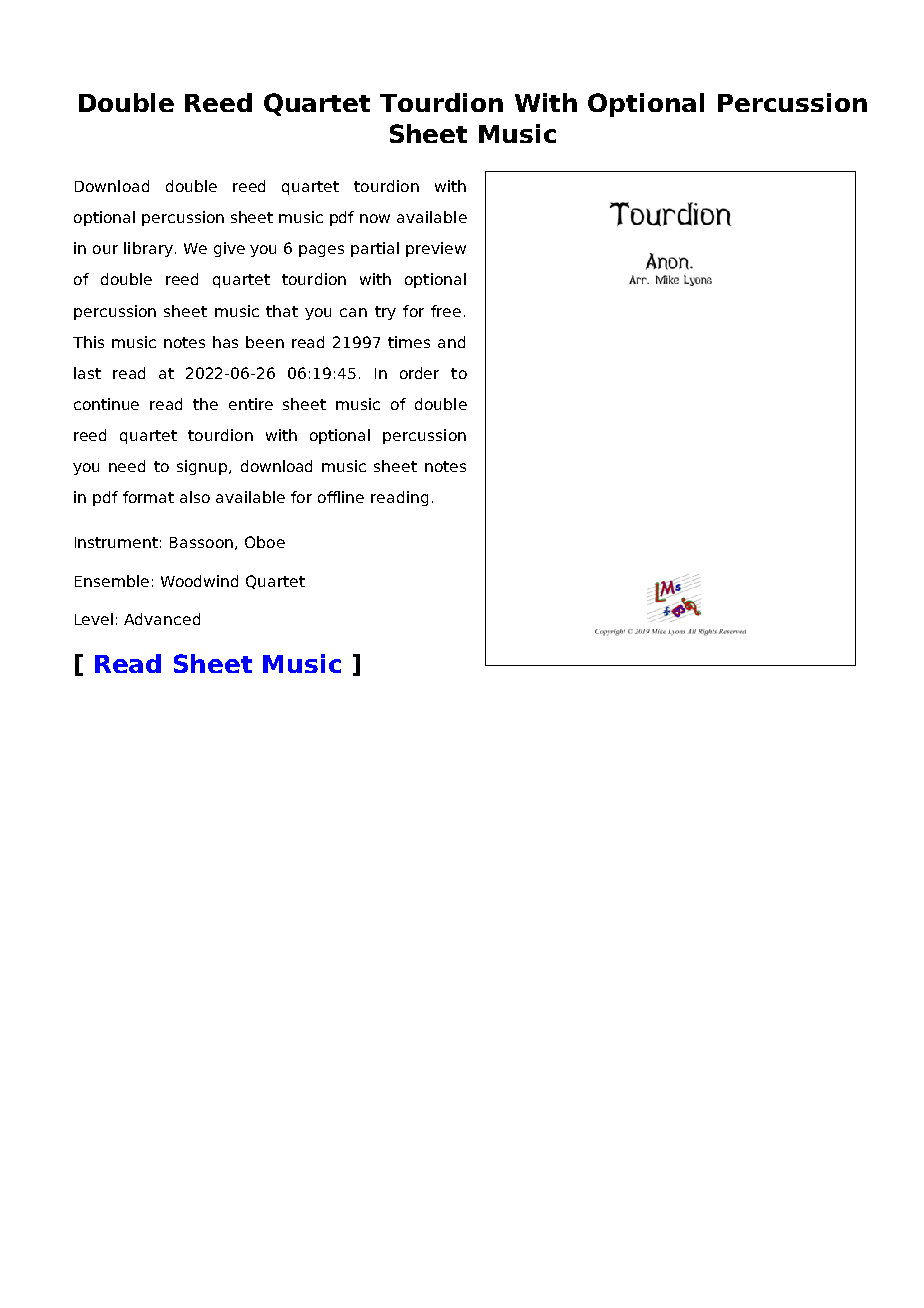 This screenshot has width=924, height=1308. Describe the element at coordinates (106, 404) in the screenshot. I see `continue` at that location.
